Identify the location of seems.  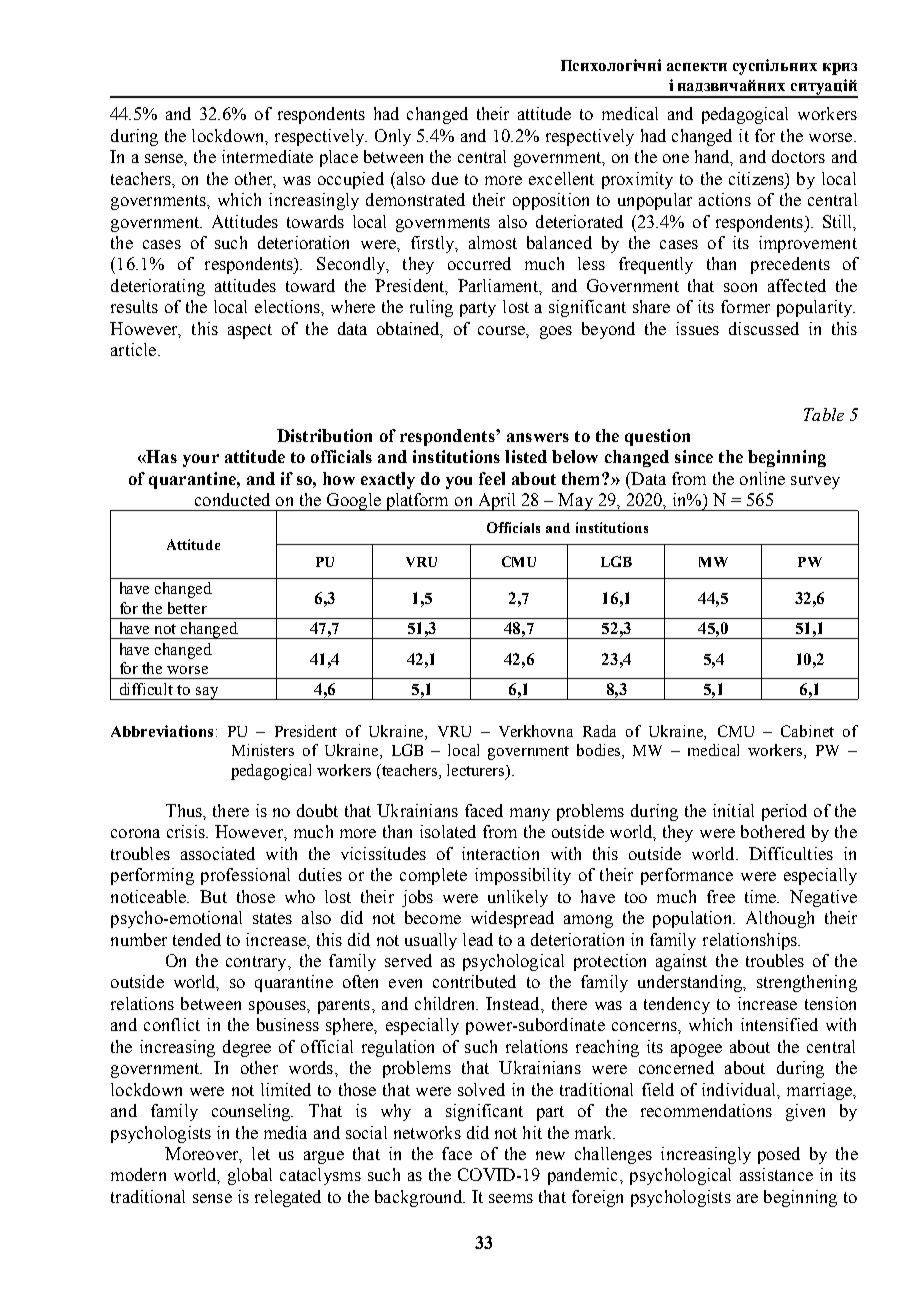
(511, 1198).
